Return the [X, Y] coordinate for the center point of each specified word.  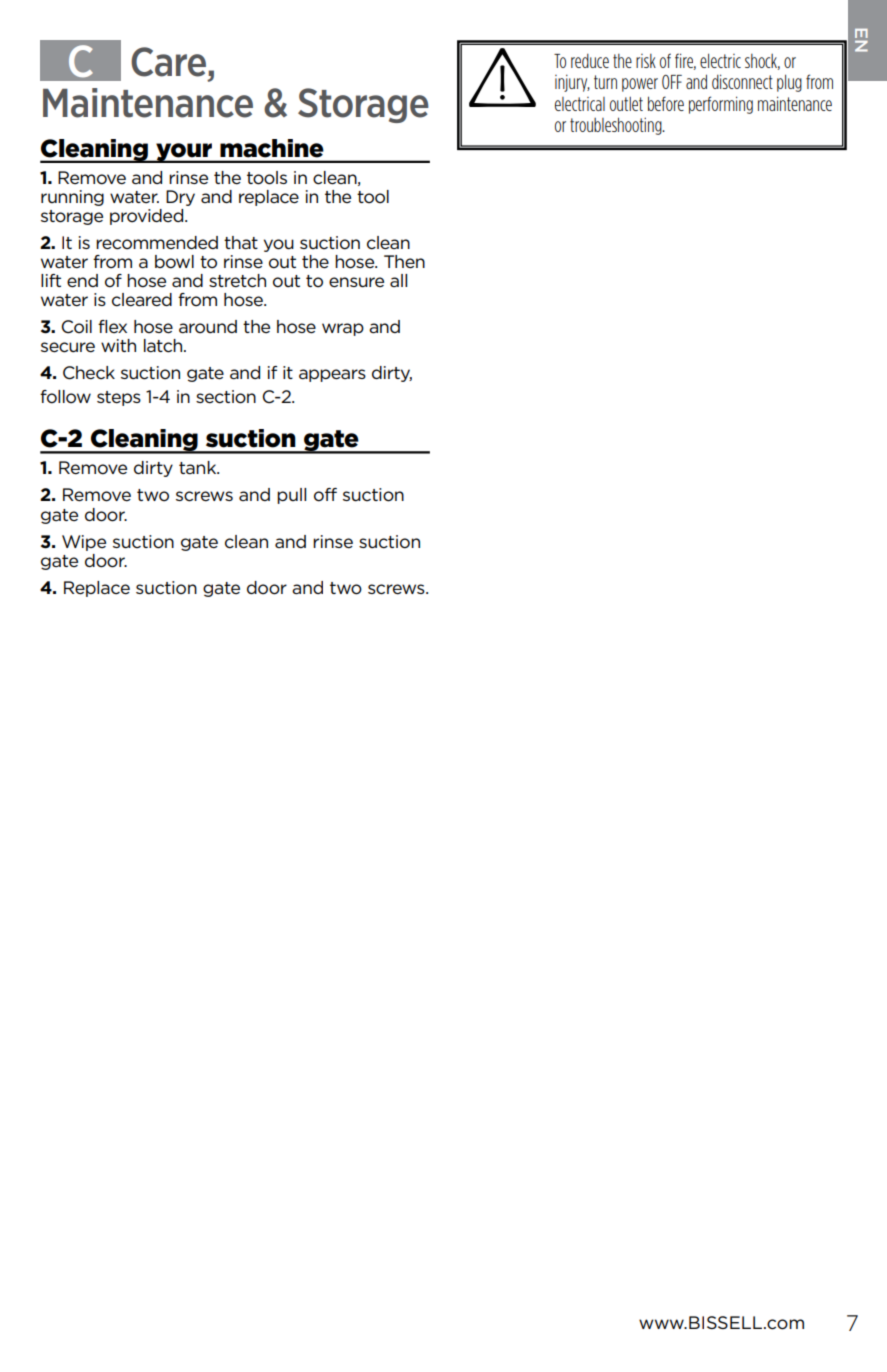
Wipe [84, 543]
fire [685, 61]
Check [89, 373]
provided [148, 217]
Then [404, 262]
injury [572, 83]
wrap [343, 329]
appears [332, 375]
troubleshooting [617, 126]
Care [170, 62]
